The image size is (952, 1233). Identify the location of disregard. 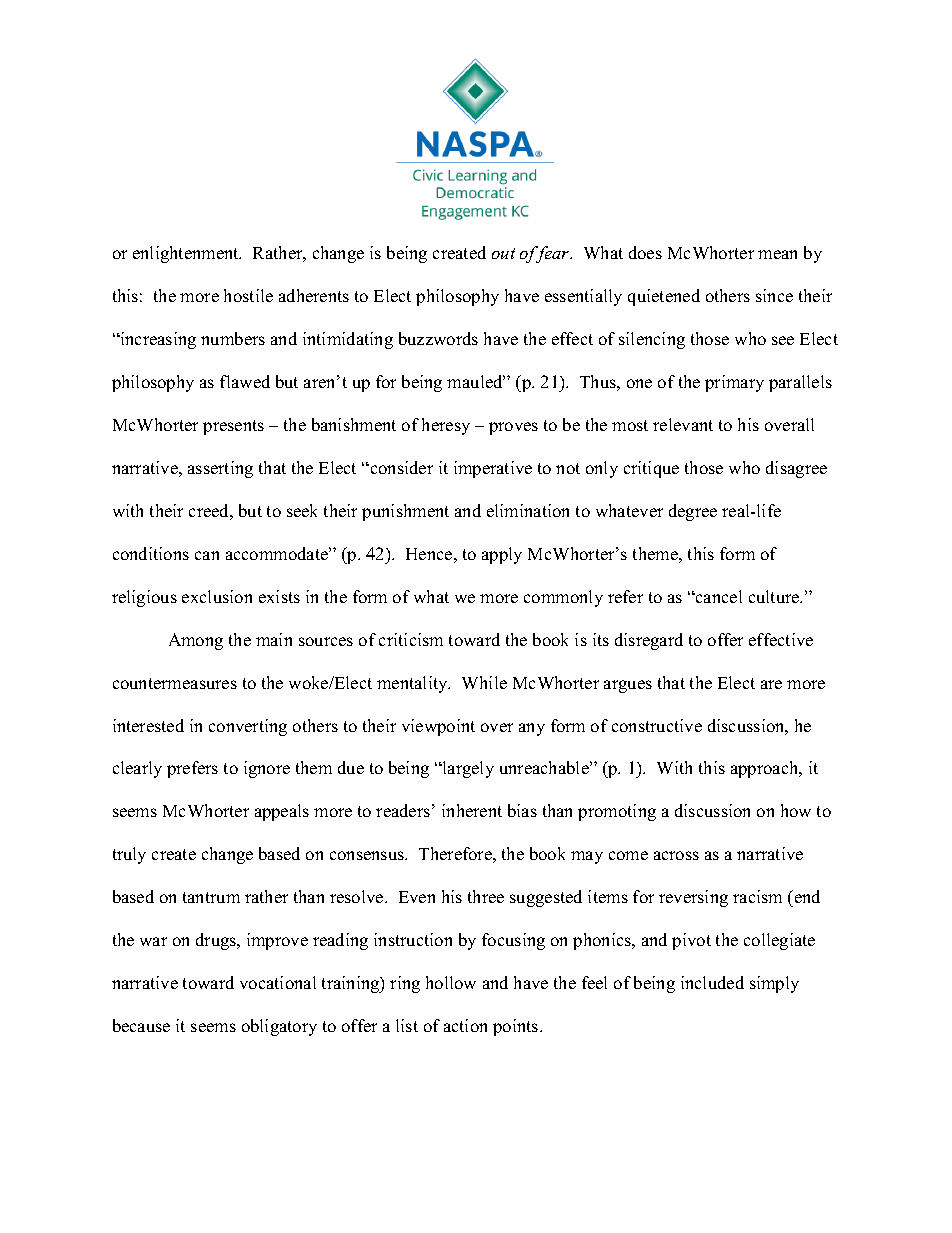
(649, 641).
